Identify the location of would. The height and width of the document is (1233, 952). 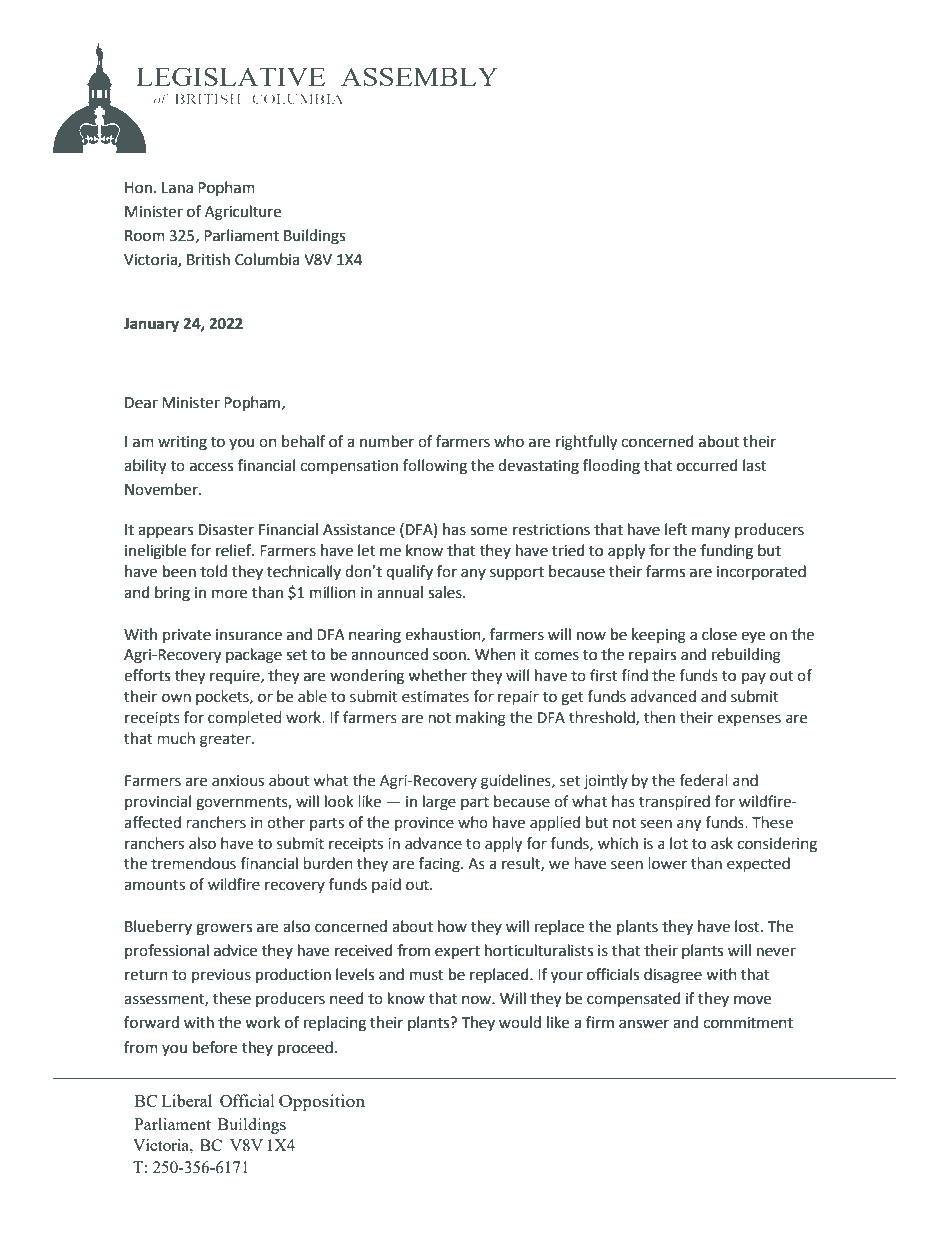
(520, 1022).
